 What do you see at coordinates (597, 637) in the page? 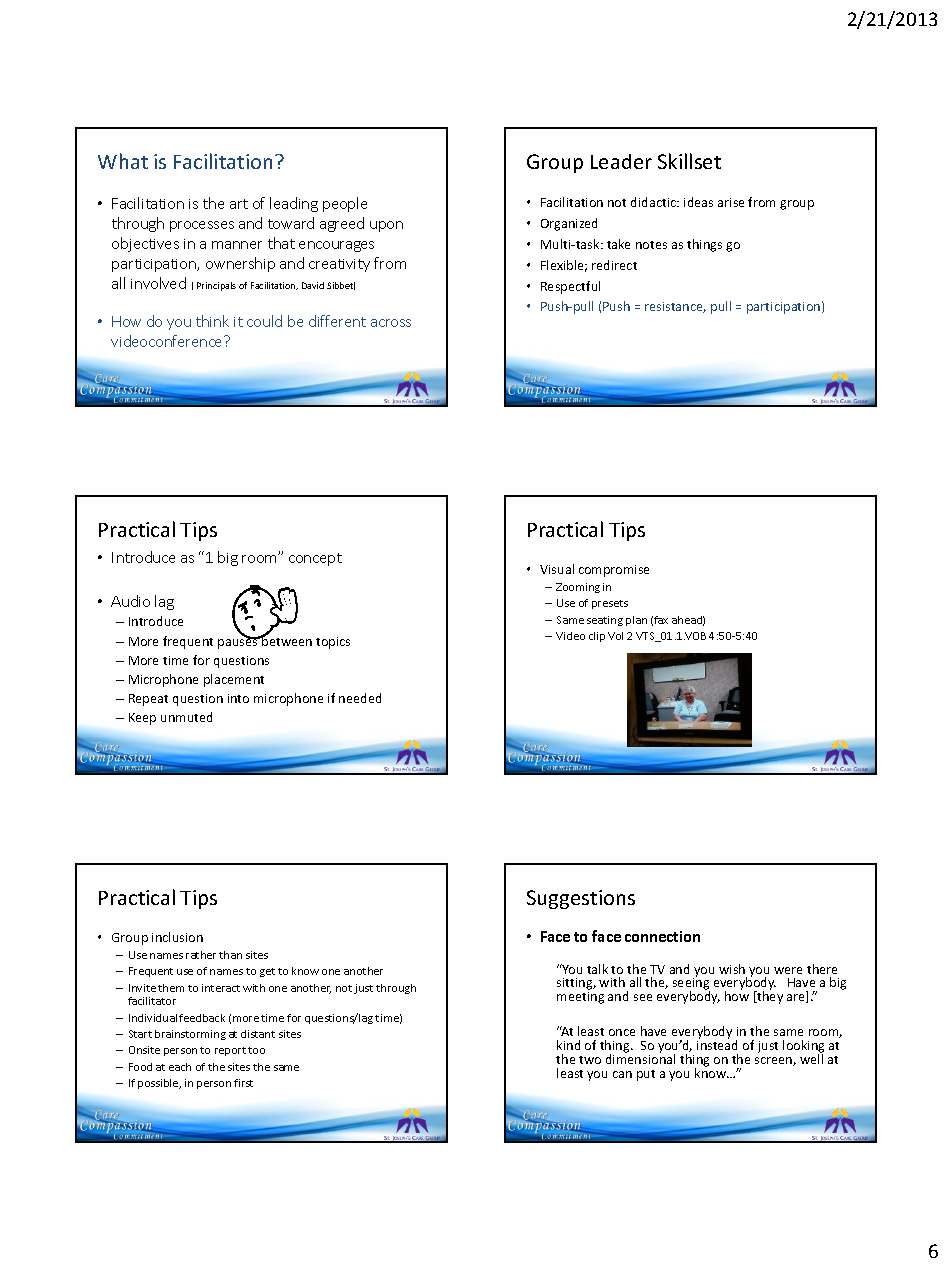
I see `clip` at bounding box center [597, 637].
